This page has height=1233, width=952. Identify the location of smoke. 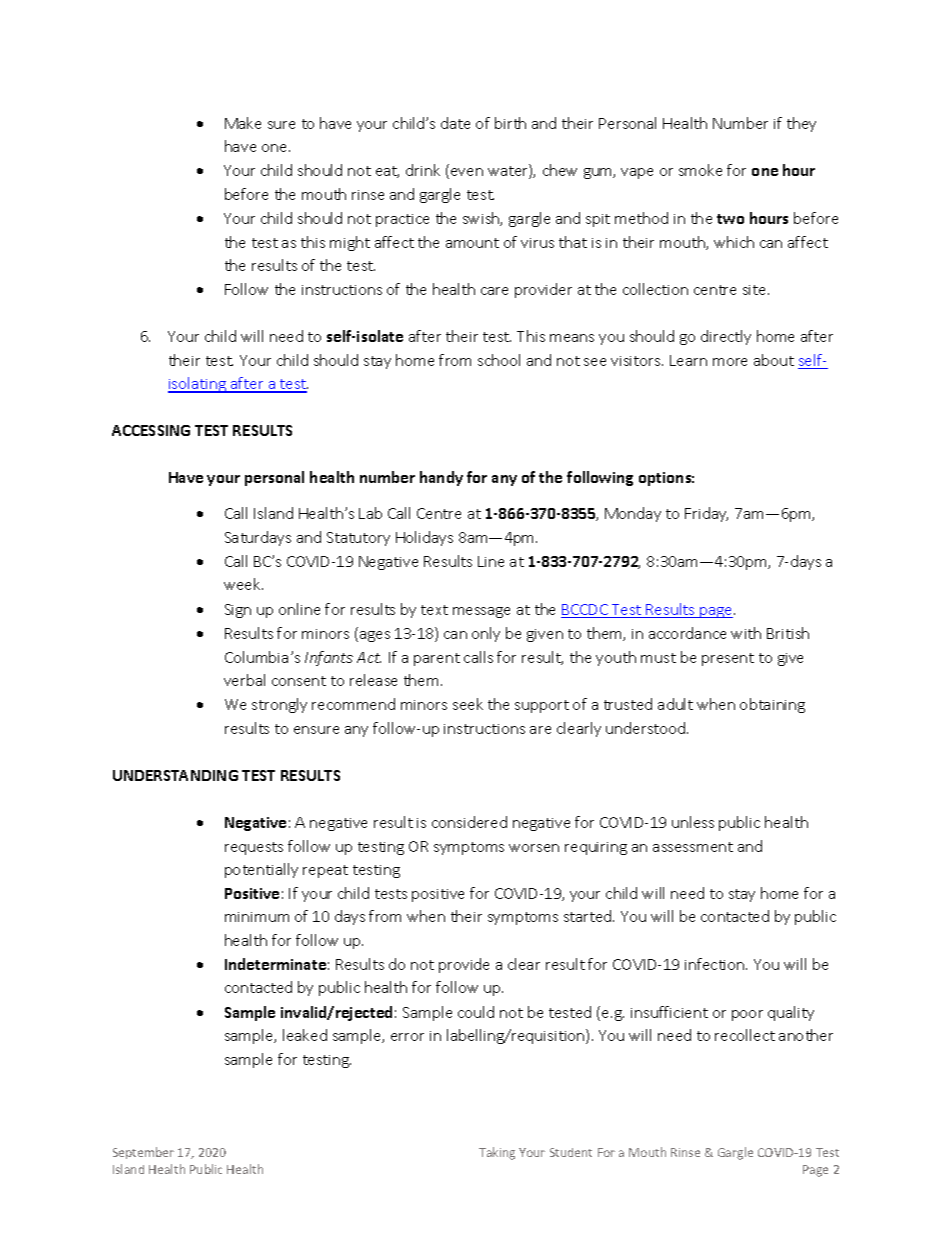
(700, 170).
